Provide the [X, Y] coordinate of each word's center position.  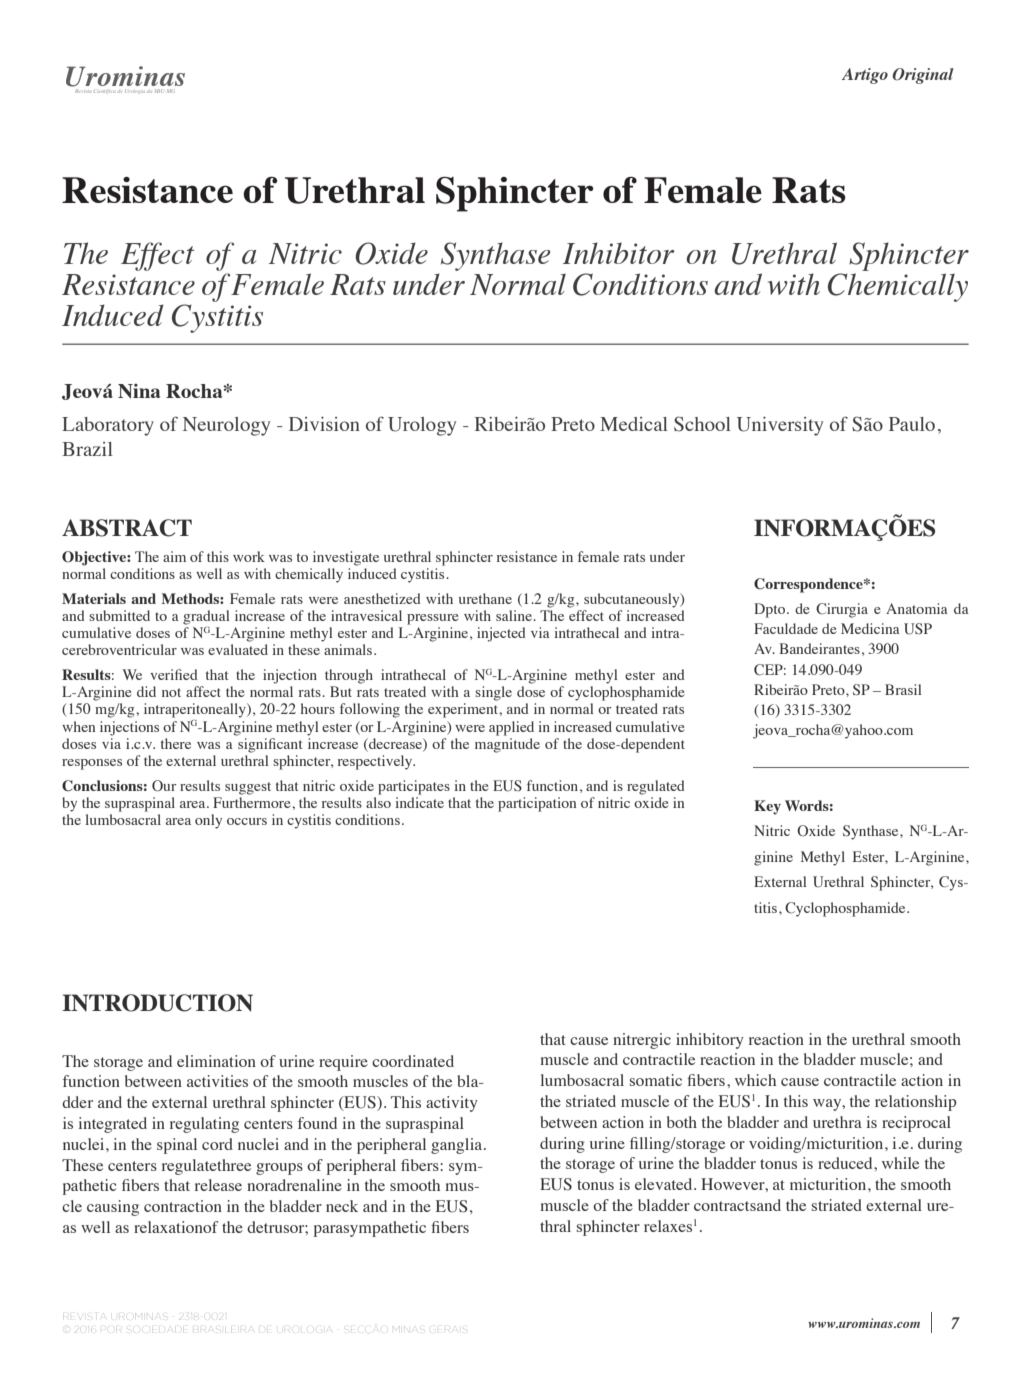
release [218, 1185]
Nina [139, 391]
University [780, 426]
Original [923, 76]
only [208, 821]
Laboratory [108, 426]
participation [537, 804]
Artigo [865, 76]
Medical [634, 424]
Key [767, 807]
